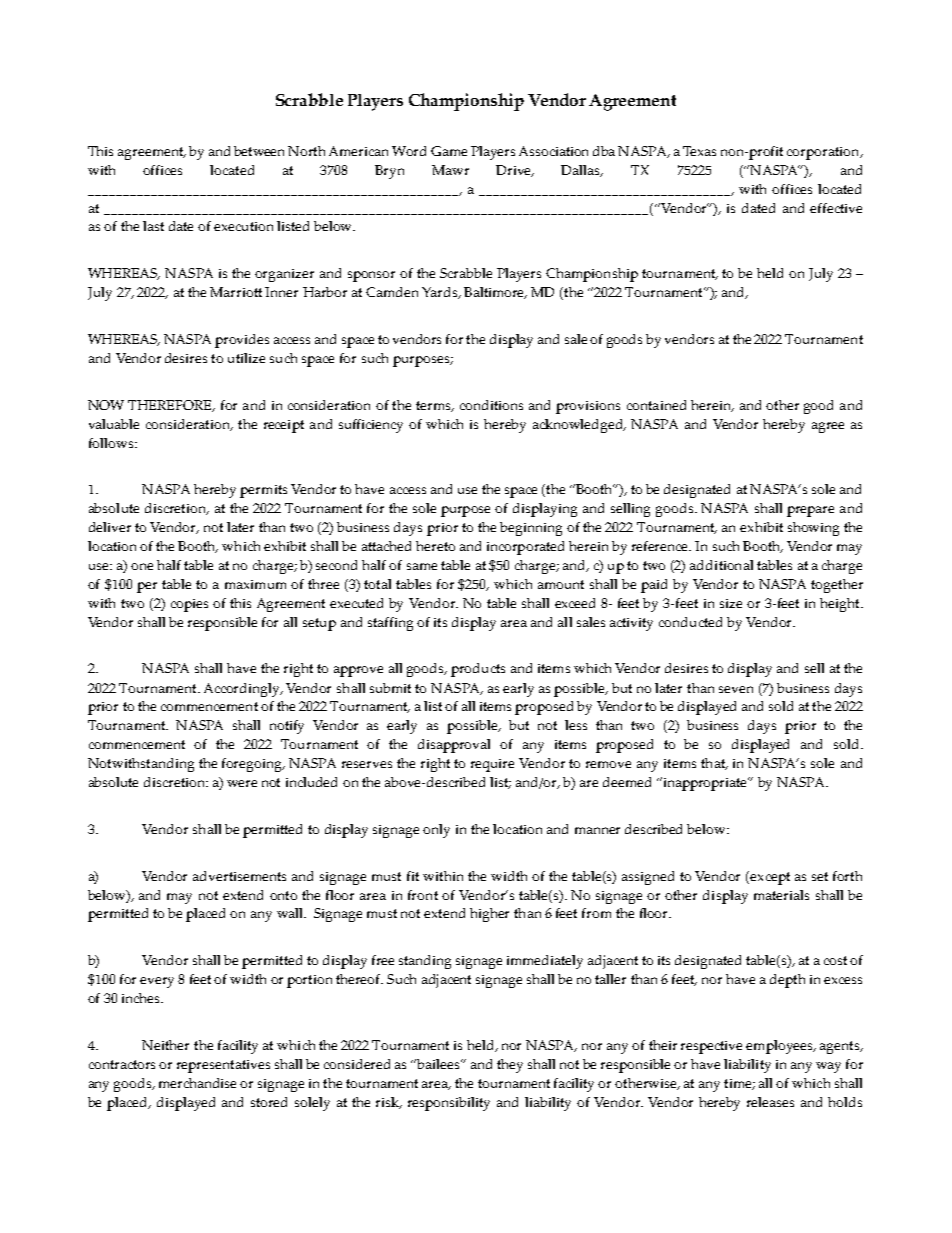 The height and width of the document is (1233, 952). I want to click on conditions, so click(491, 405).
